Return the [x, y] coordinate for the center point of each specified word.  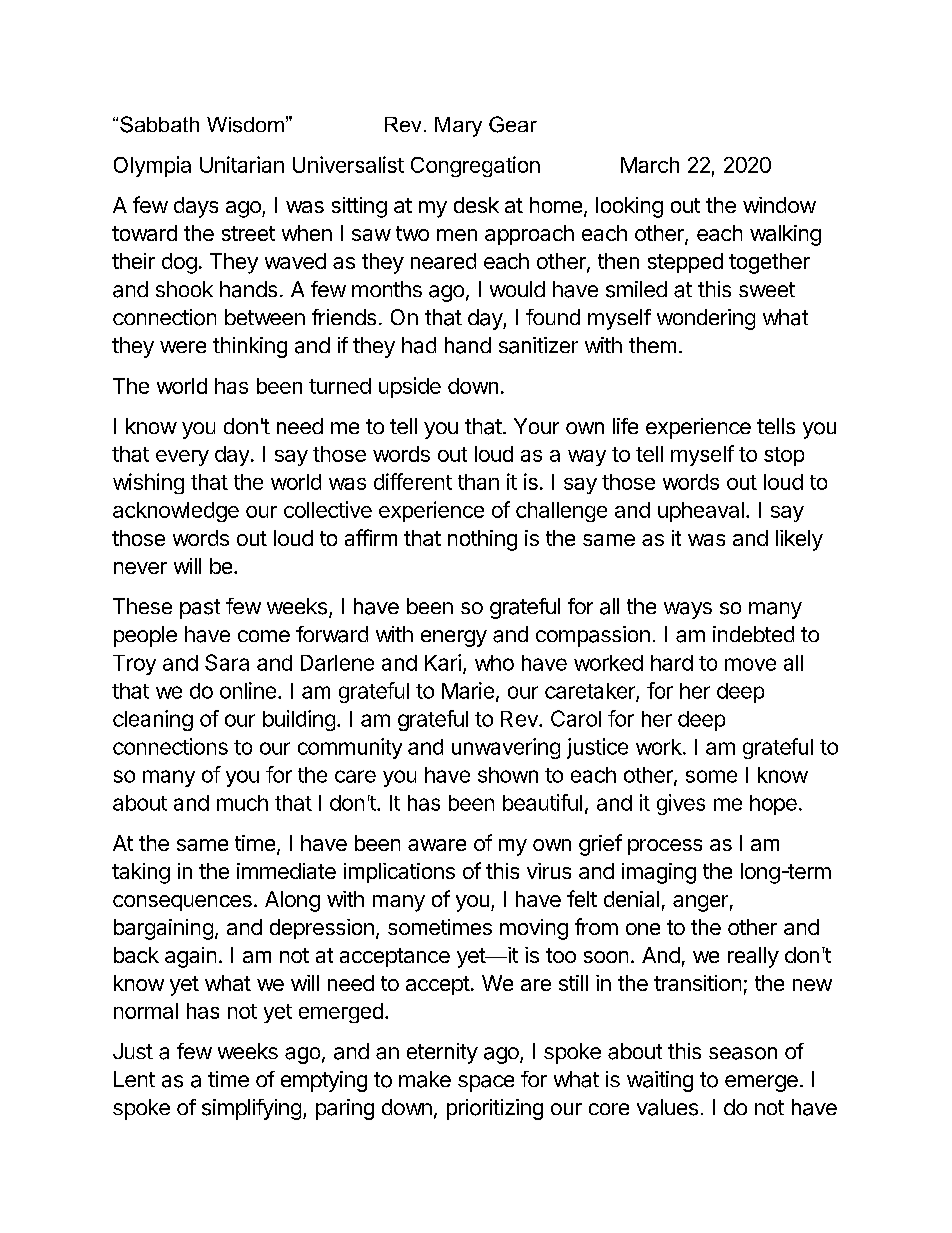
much [242, 803]
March [650, 165]
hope [773, 805]
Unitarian [242, 164]
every [182, 458]
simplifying [251, 1109]
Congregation [475, 166]
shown [508, 775]
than [478, 482]
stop [784, 456]
